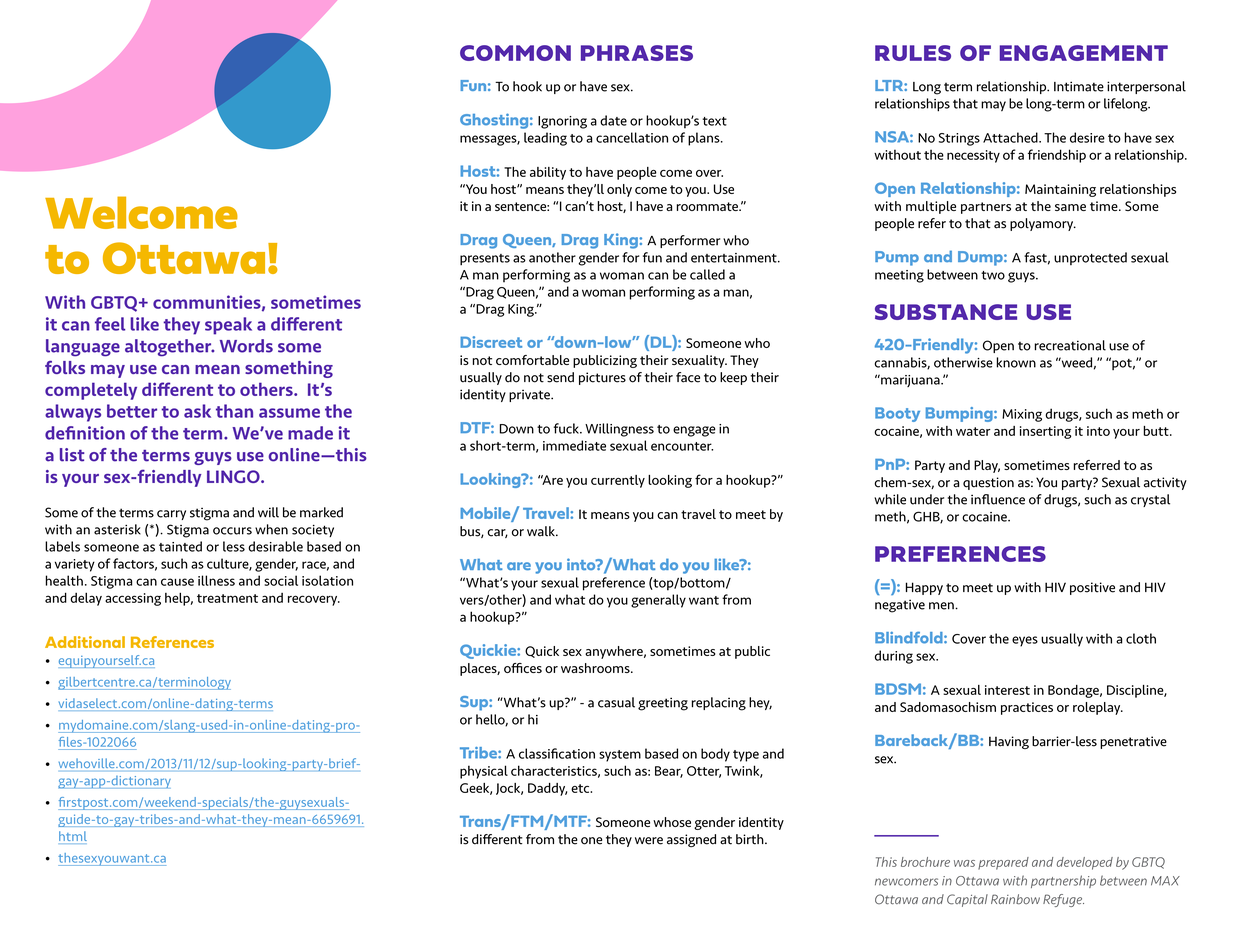  Describe the element at coordinates (227, 598) in the screenshot. I see `treatment` at that location.
